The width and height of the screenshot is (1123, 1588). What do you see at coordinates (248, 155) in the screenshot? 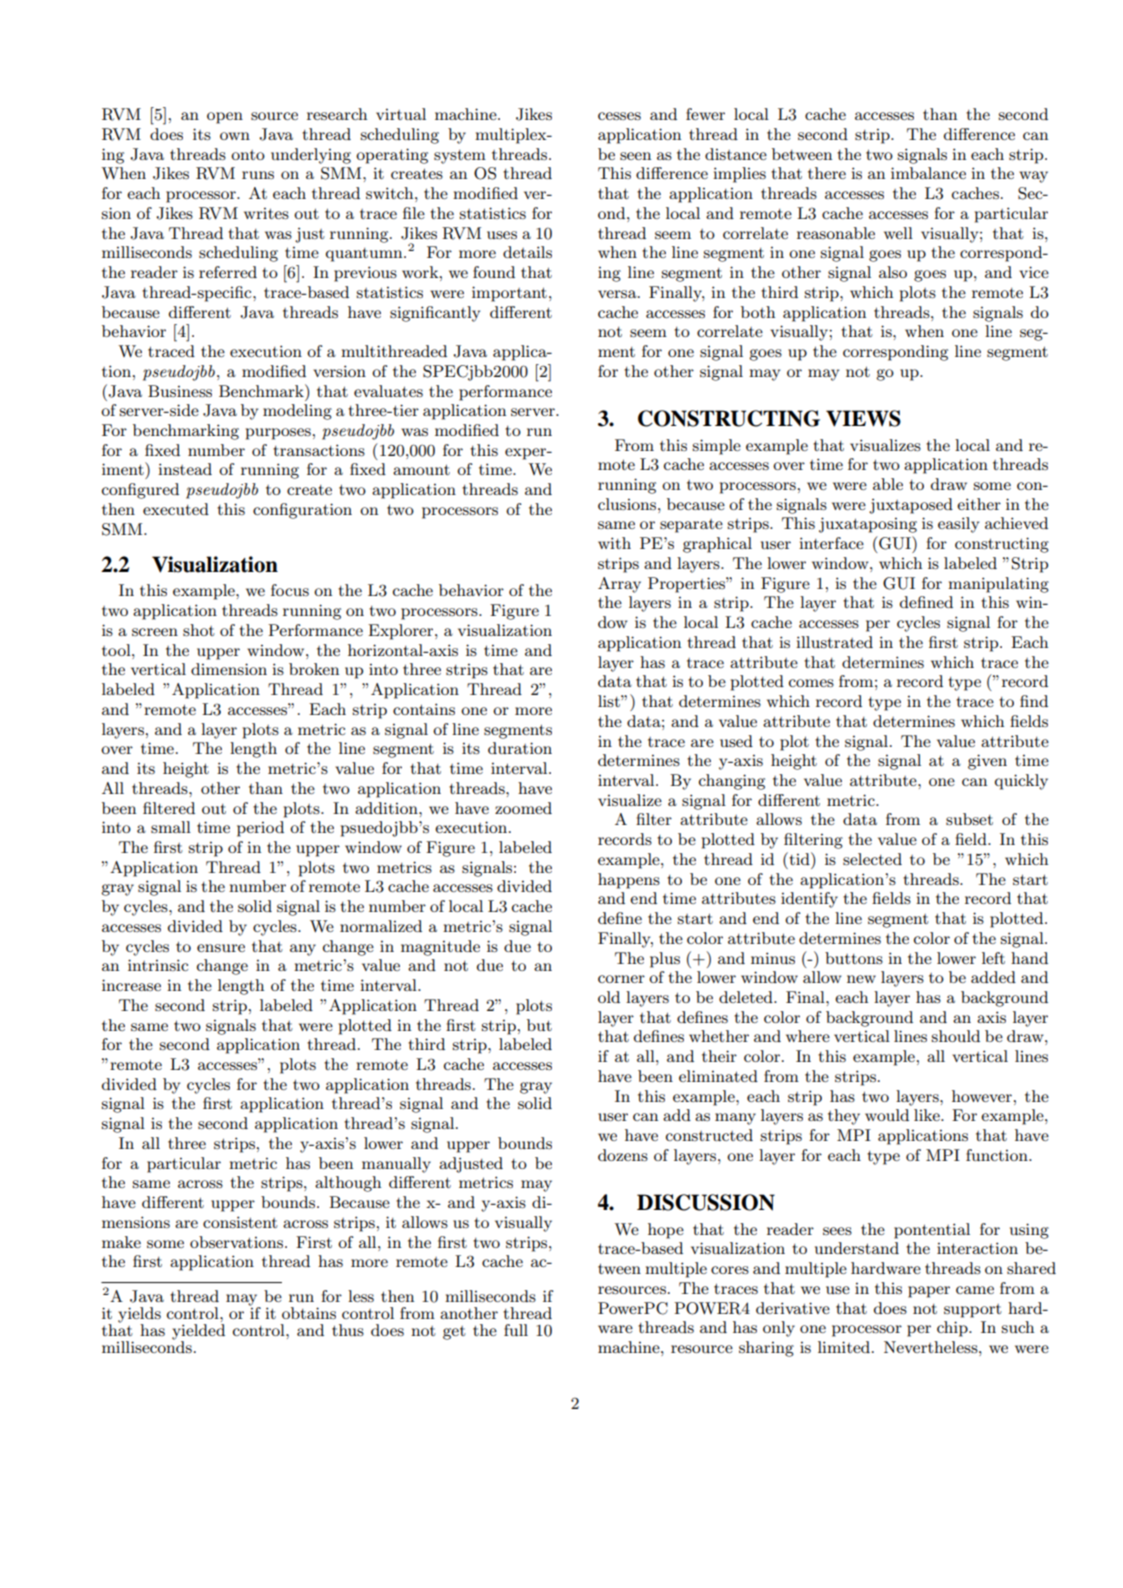
I see `onto` at bounding box center [248, 155].
